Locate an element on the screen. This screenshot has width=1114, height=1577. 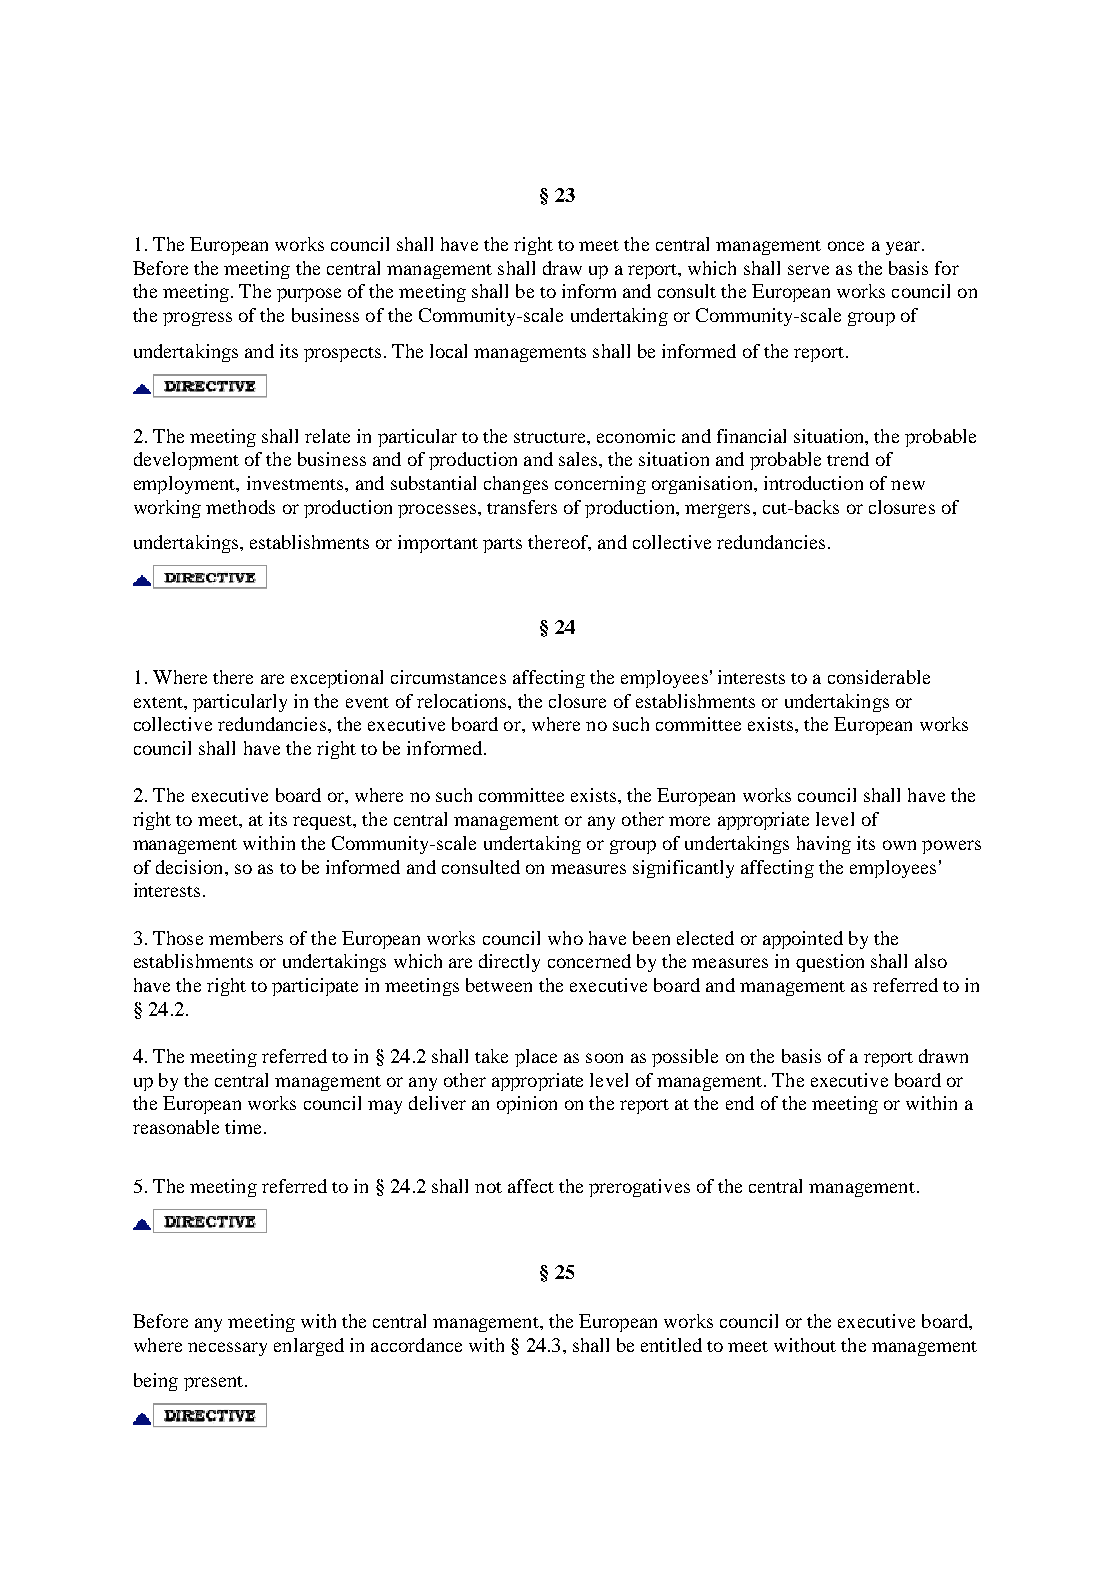
serve is located at coordinates (808, 270).
